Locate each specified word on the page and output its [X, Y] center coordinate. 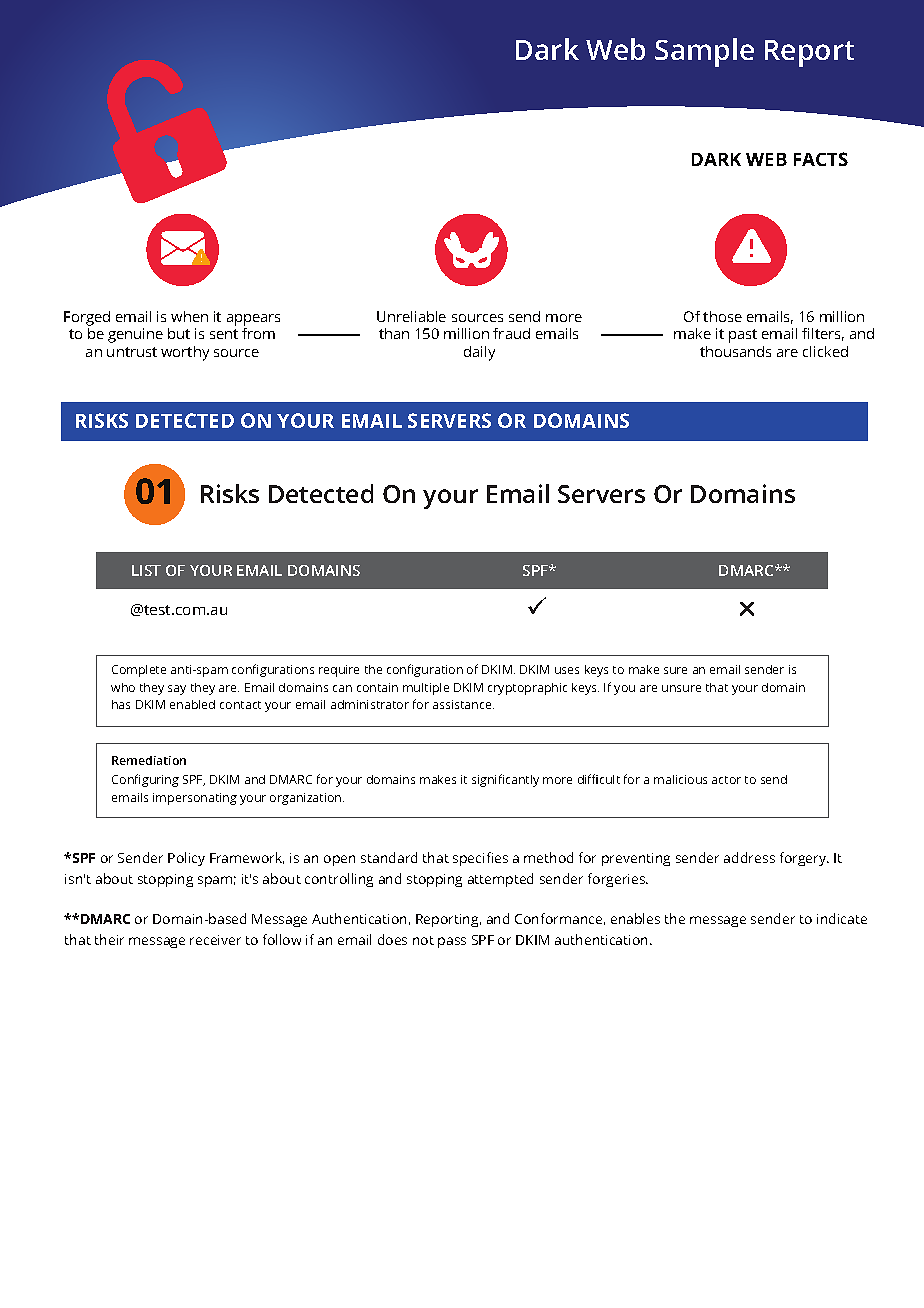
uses [567, 670]
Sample [704, 52]
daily [479, 353]
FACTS [821, 159]
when [189, 316]
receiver [215, 940]
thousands [735, 351]
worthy [185, 353]
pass [452, 942]
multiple [426, 689]
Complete [139, 671]
